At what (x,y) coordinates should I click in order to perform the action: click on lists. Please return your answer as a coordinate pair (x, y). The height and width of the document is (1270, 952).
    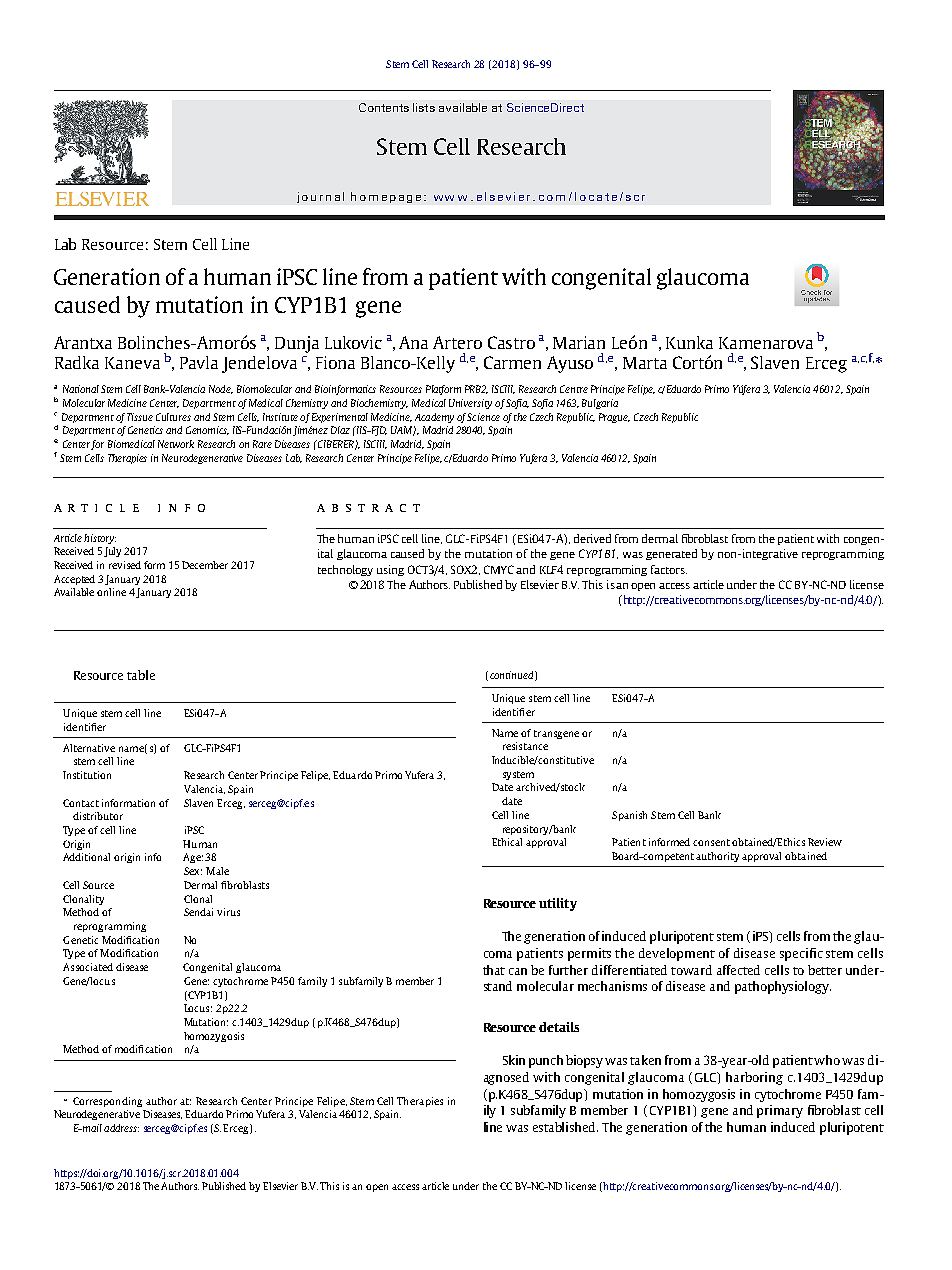
    Looking at the image, I should click on (424, 107).
